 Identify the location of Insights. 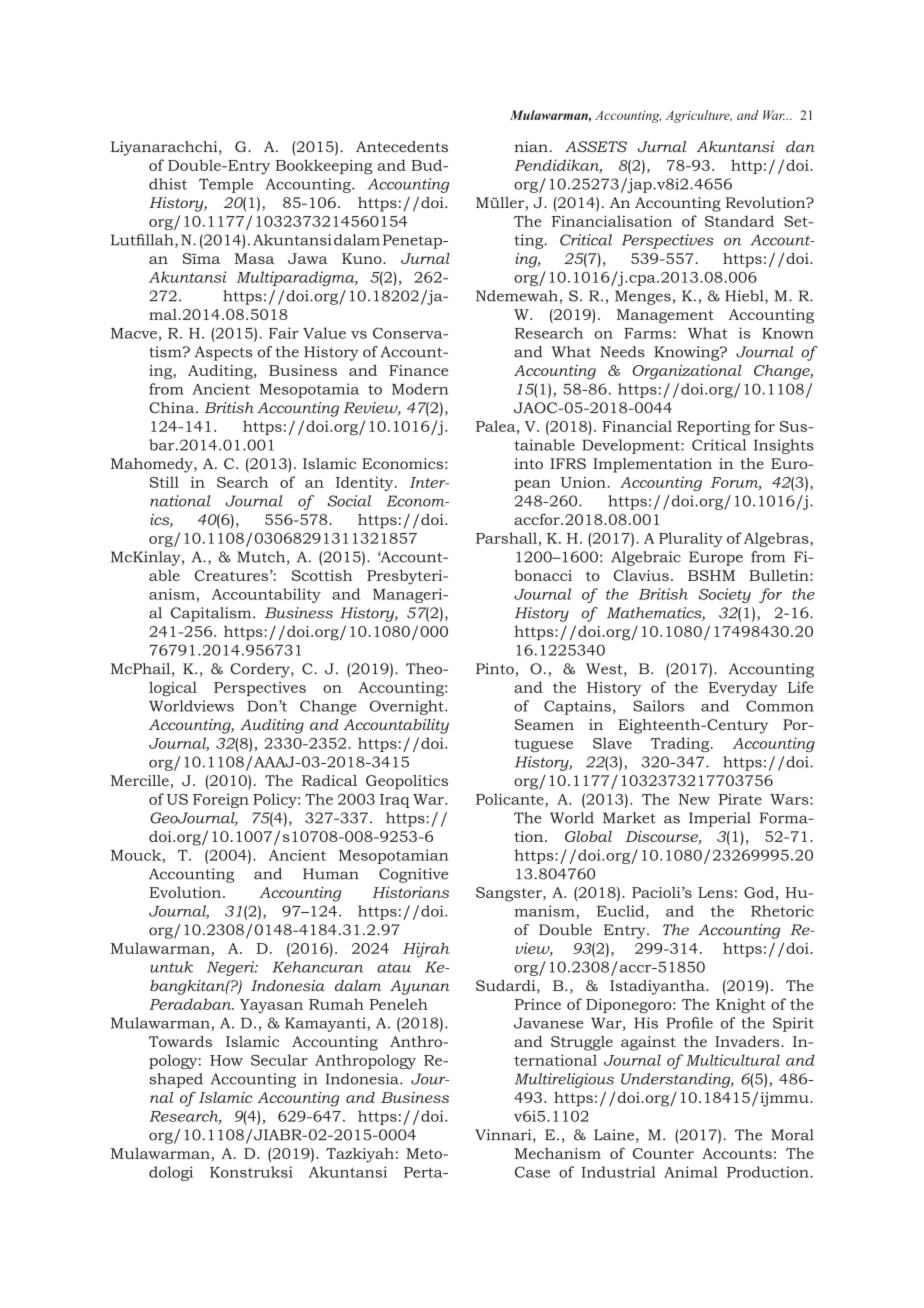
(784, 446).
